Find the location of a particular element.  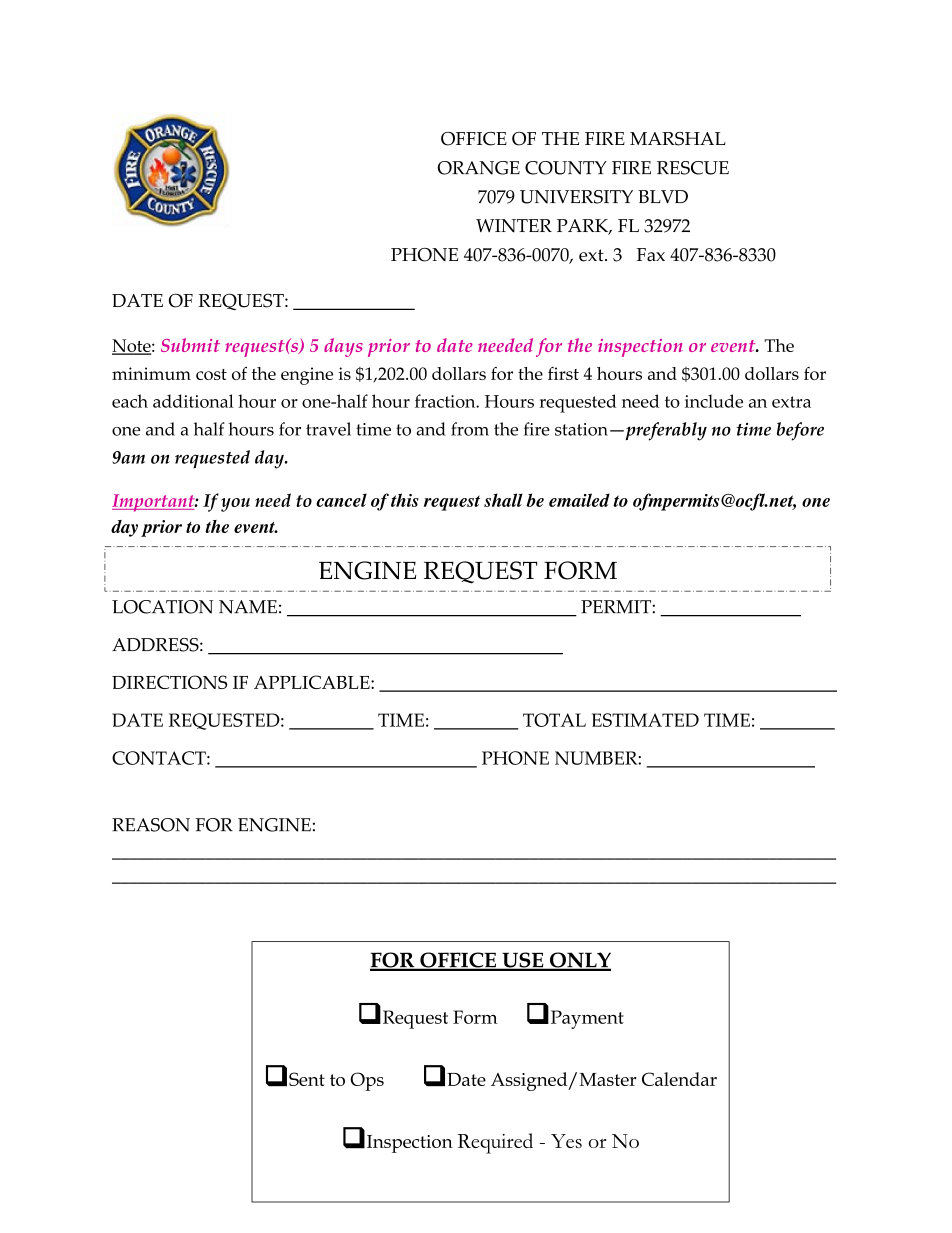

ESTIMATED is located at coordinates (645, 720).
